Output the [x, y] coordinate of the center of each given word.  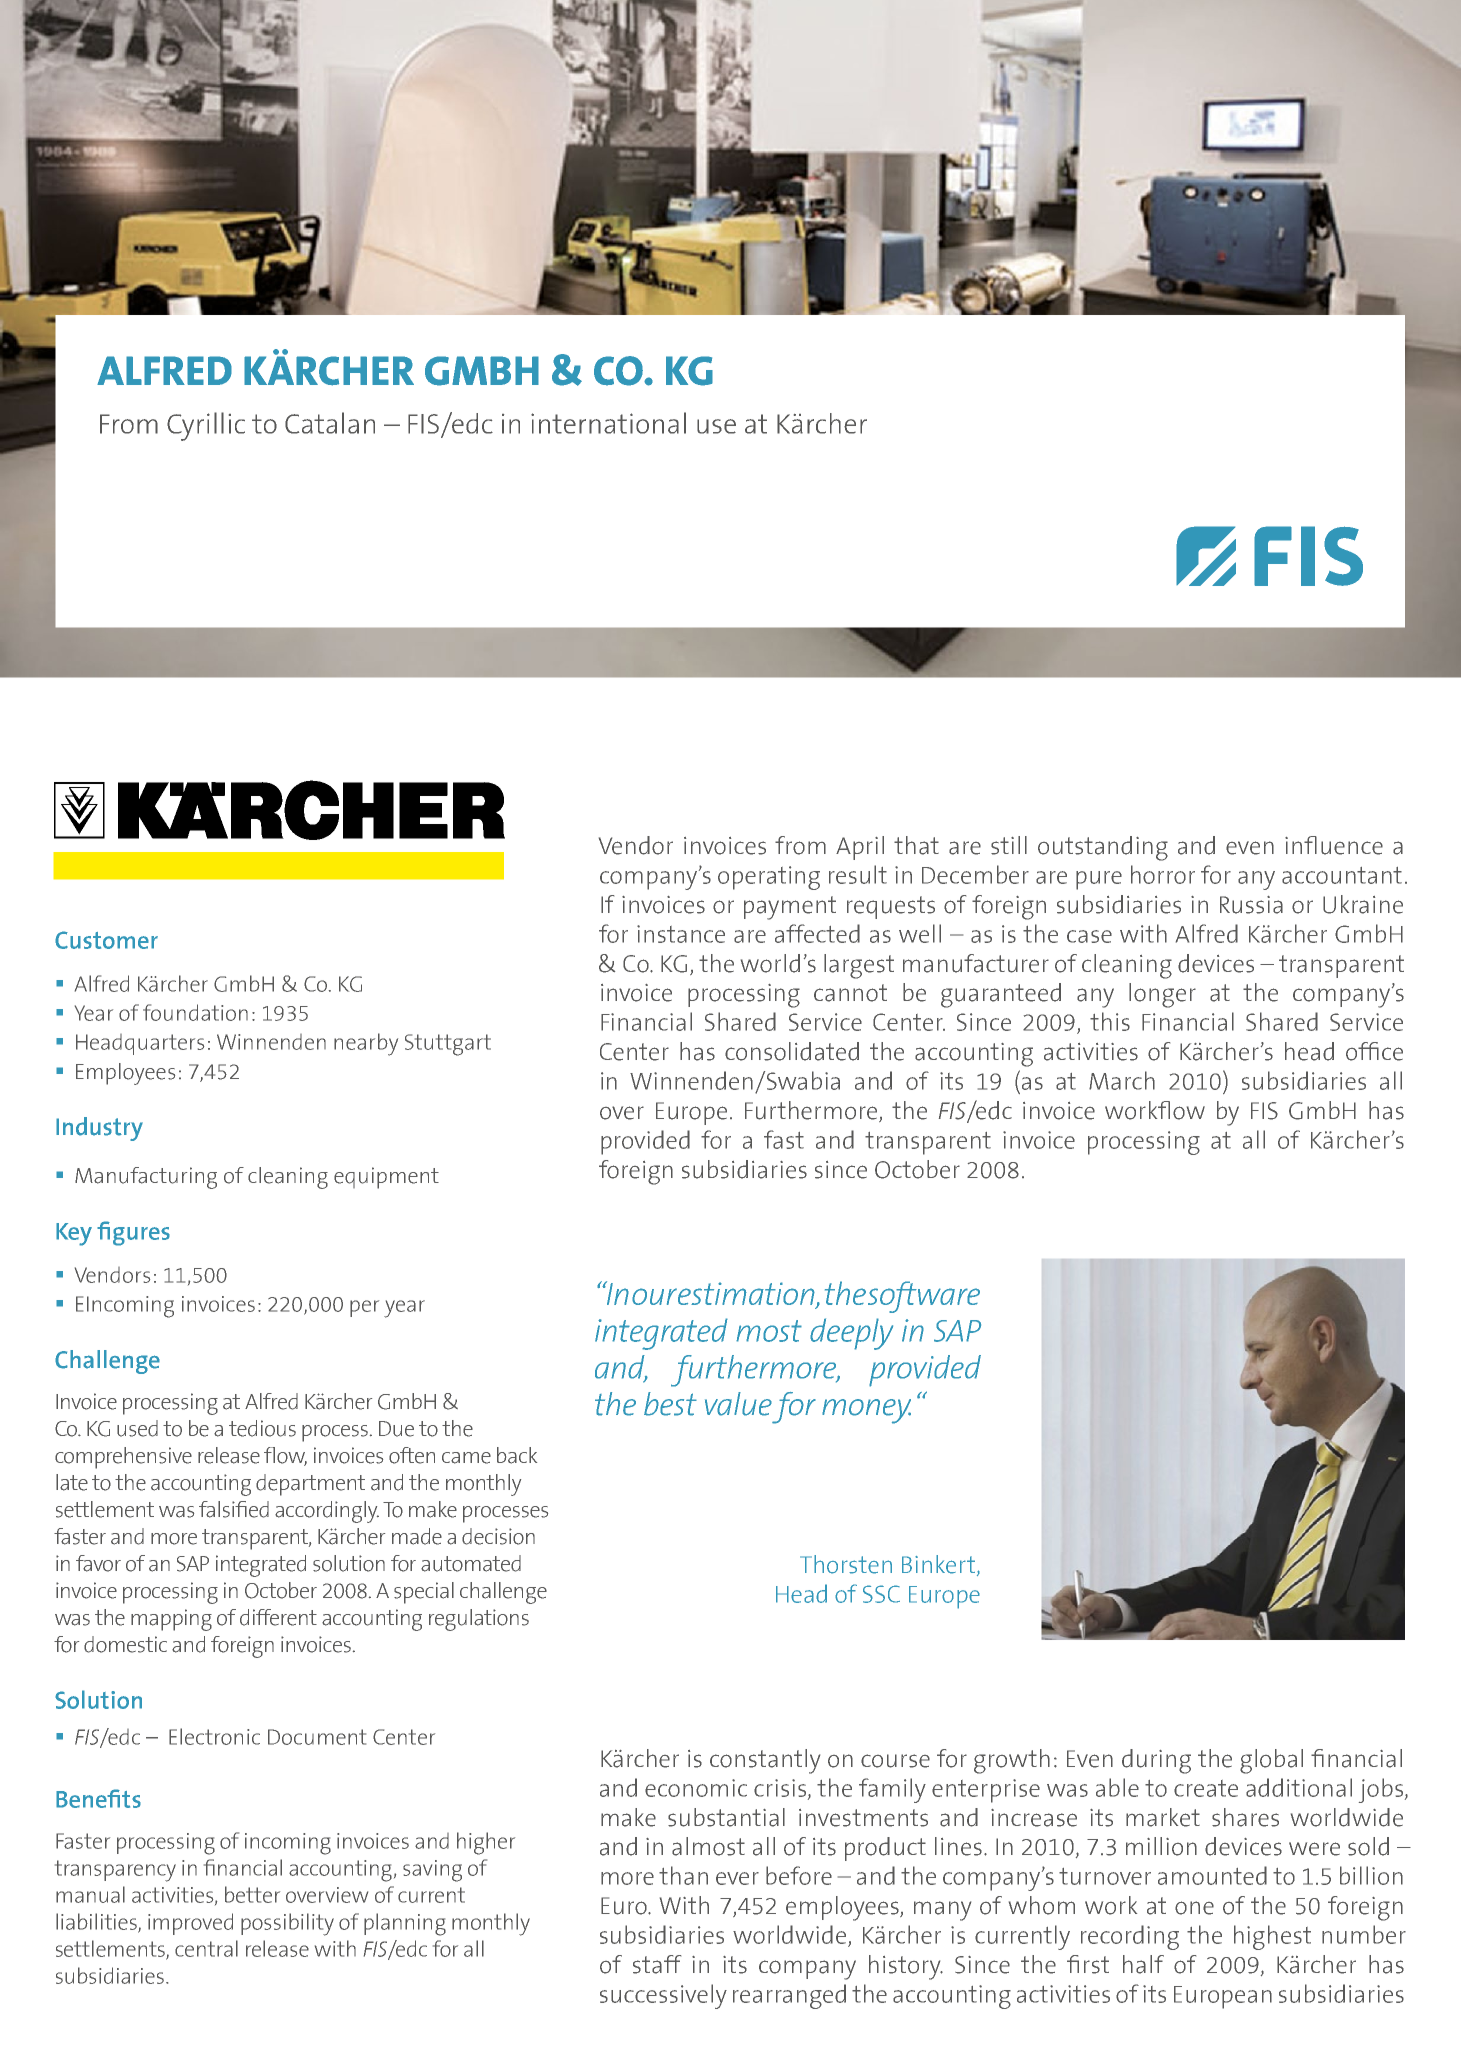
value [738, 1404]
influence [1334, 845]
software [924, 1297]
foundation [195, 1012]
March [1122, 1080]
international [608, 423]
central [206, 1948]
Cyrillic [206, 426]
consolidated [792, 1051]
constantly [765, 1761]
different [278, 1617]
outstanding [1103, 848]
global [1271, 1761]
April [860, 848]
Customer [106, 940]
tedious [262, 1428]
